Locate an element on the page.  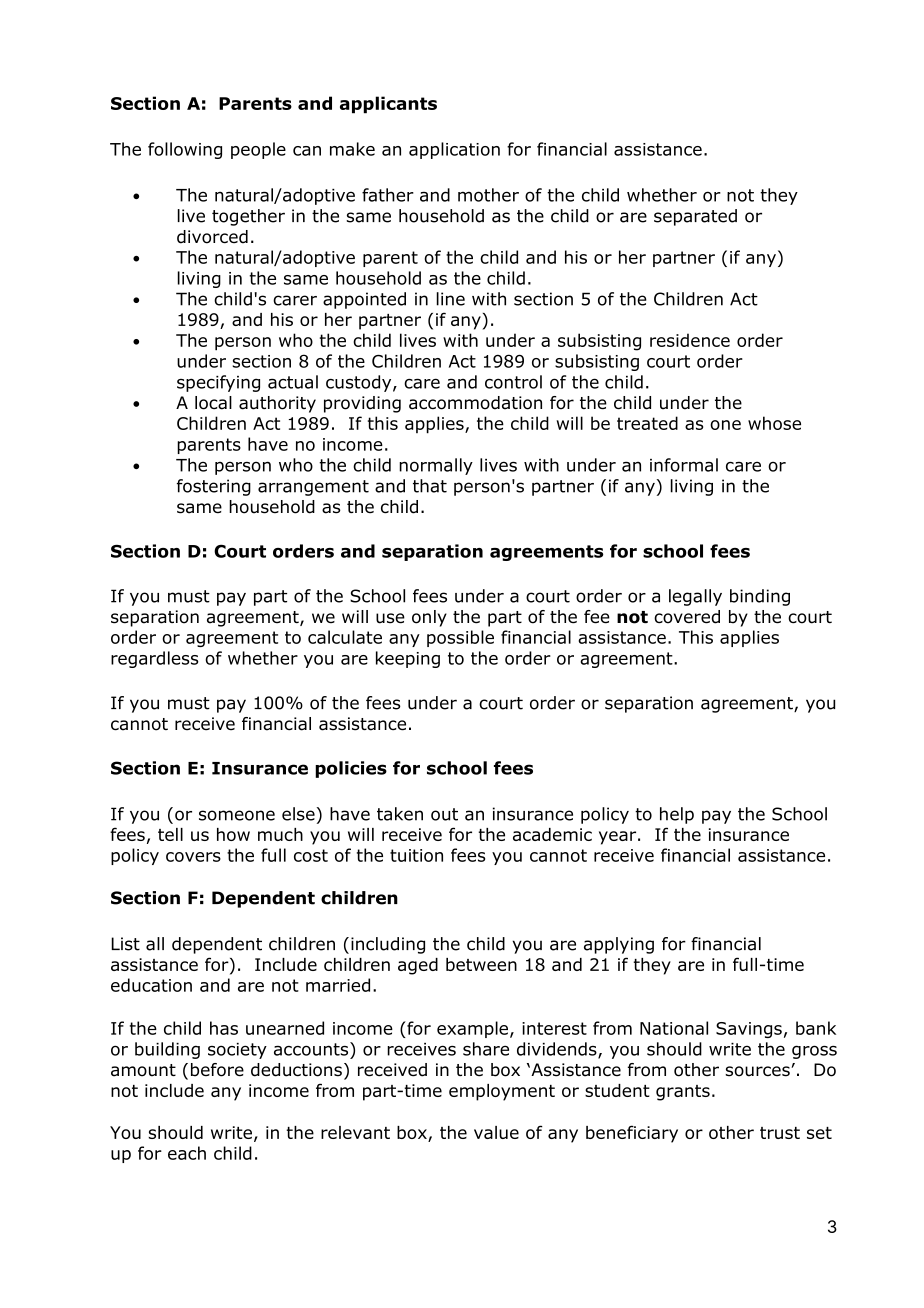
help is located at coordinates (677, 815).
